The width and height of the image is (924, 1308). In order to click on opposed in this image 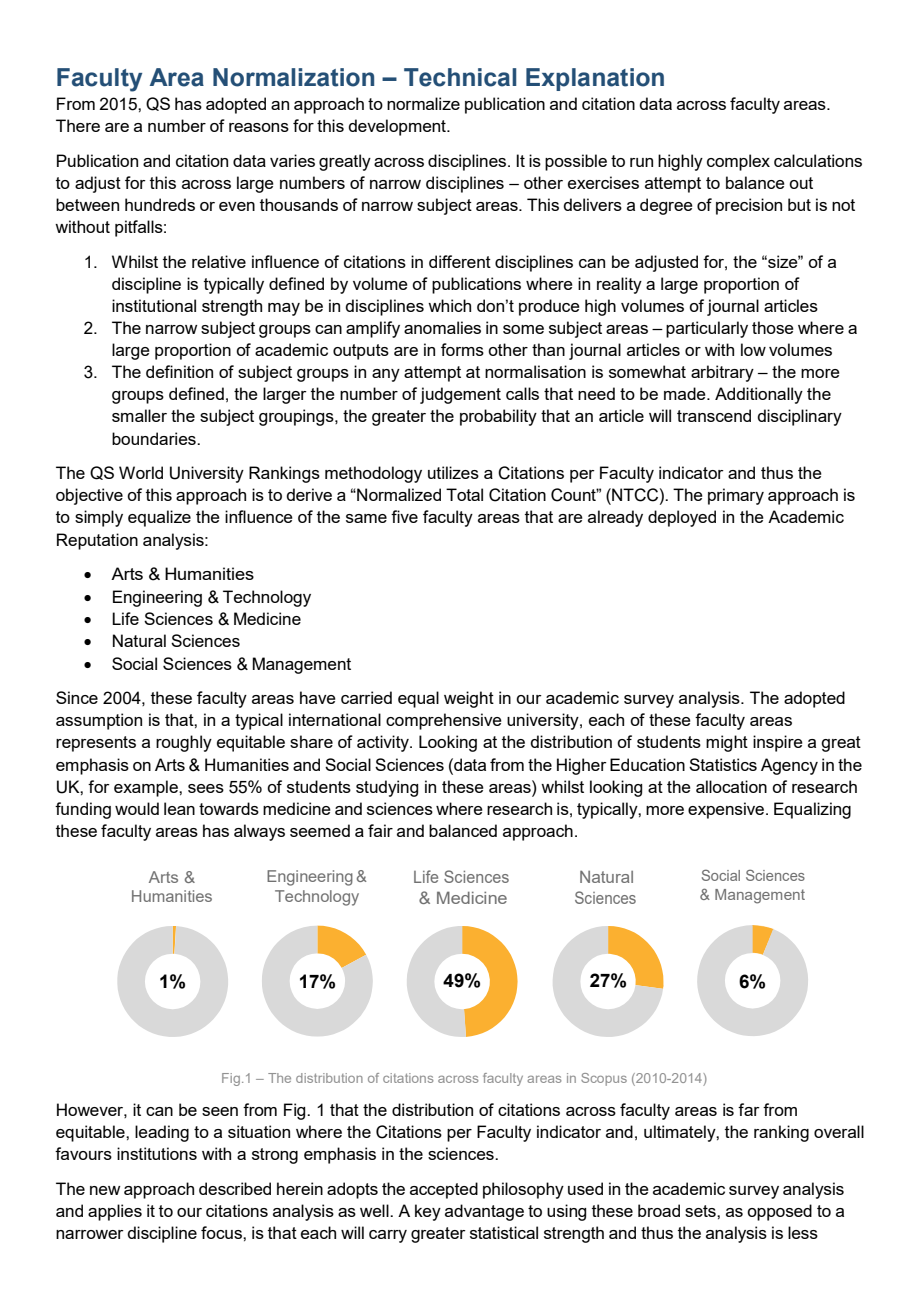, I will do `click(779, 1212)`.
